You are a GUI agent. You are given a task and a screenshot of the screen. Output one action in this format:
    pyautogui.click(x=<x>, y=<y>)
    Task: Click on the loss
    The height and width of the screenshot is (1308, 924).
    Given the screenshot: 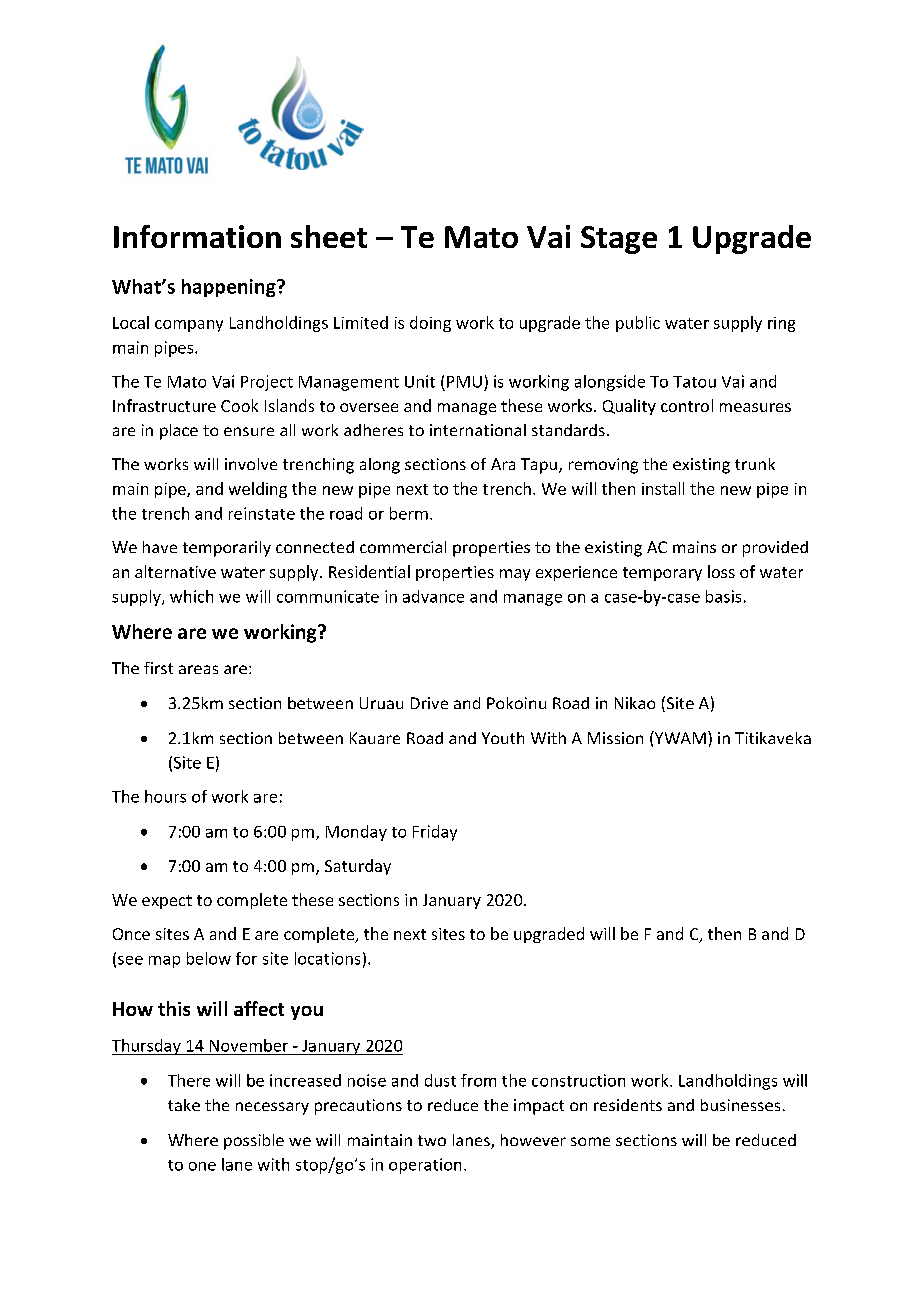 What is the action you would take?
    pyautogui.click(x=721, y=571)
